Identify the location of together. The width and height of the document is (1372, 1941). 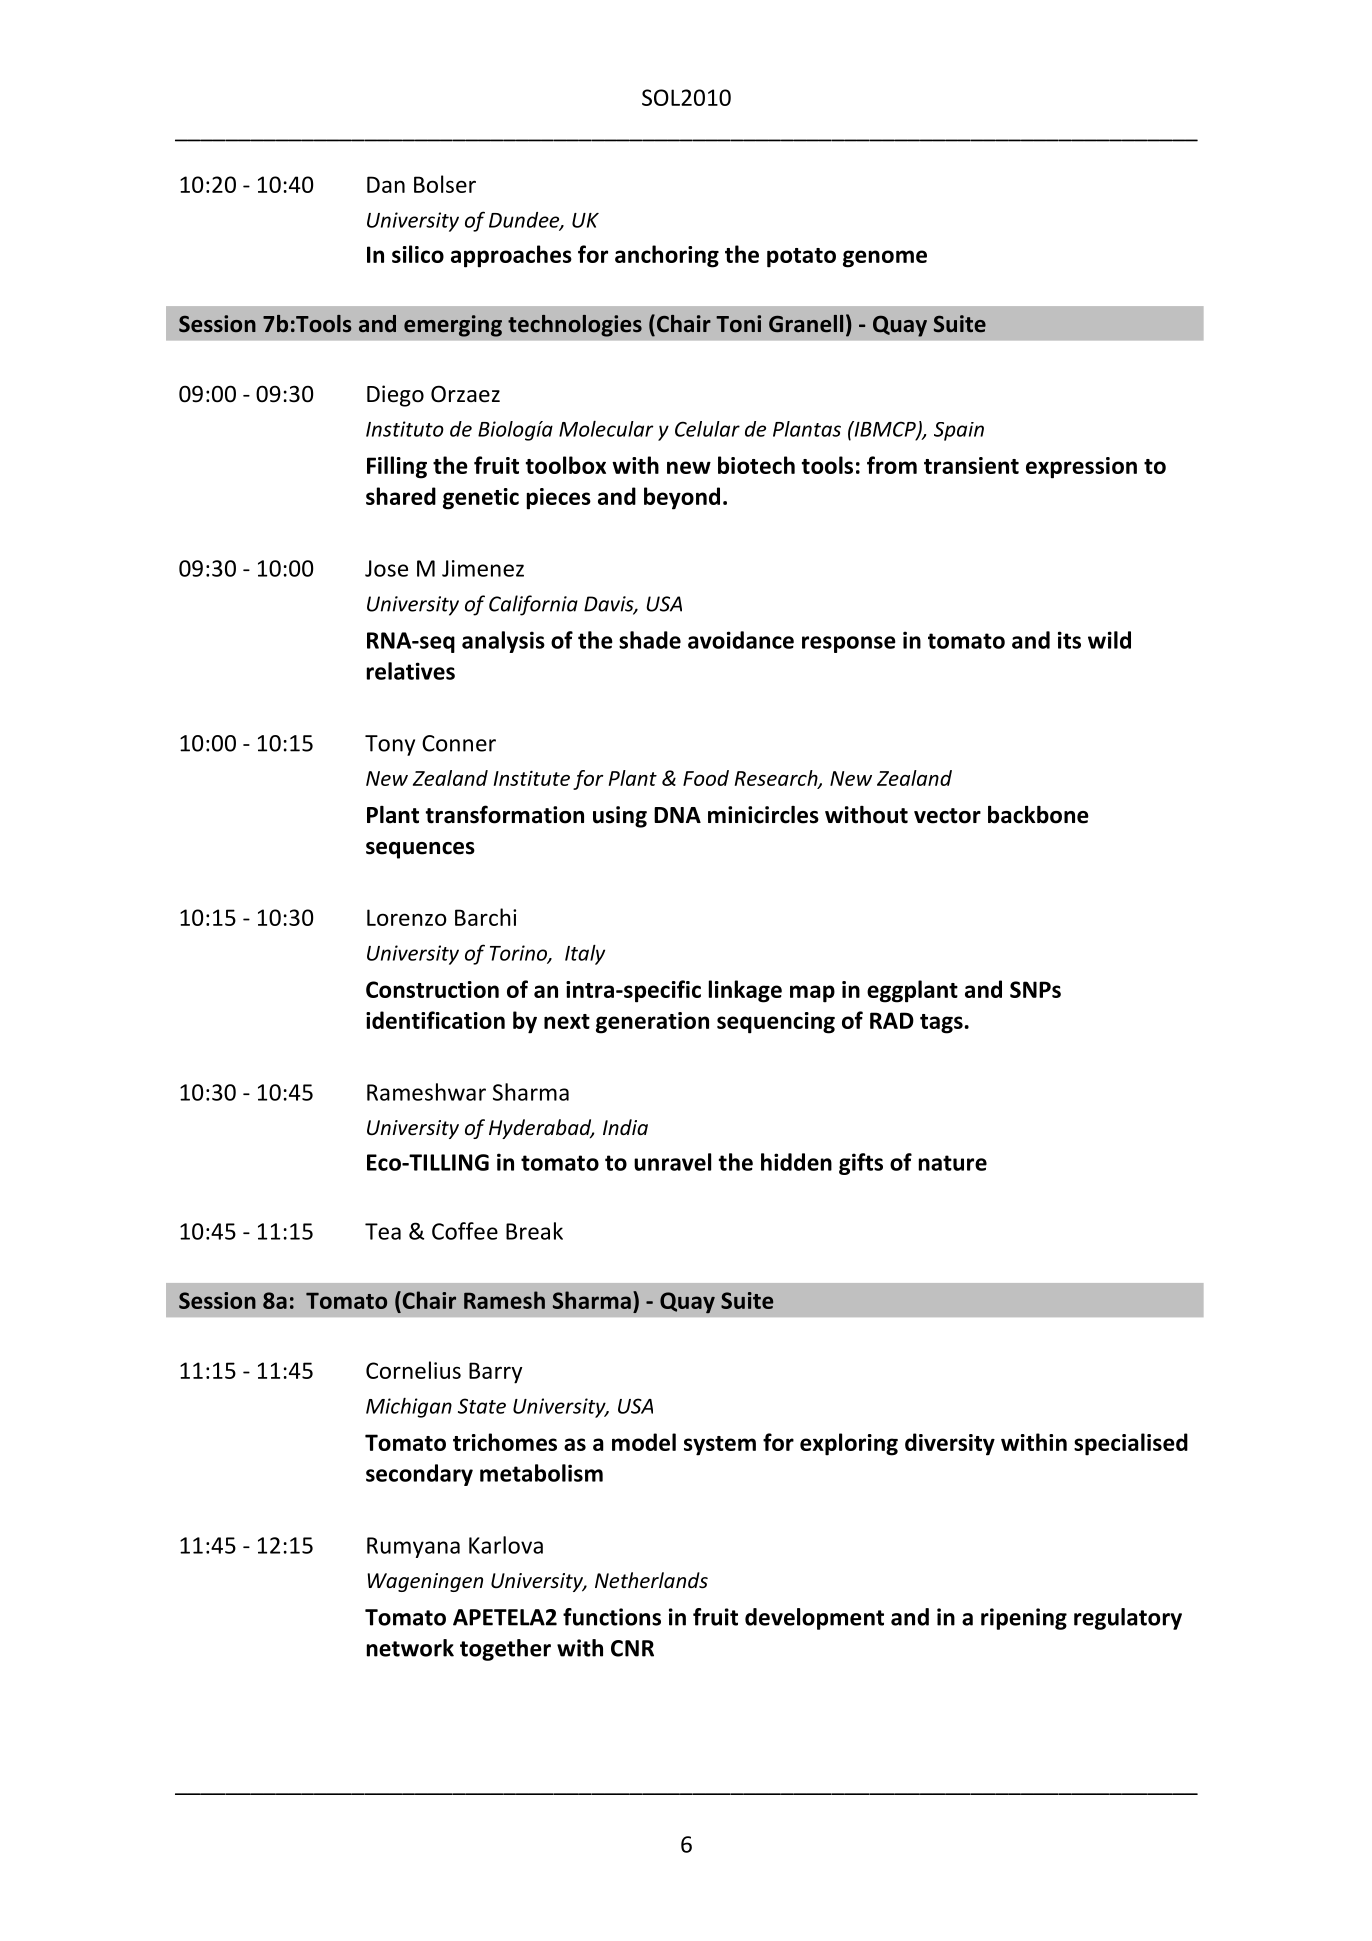
(505, 1650).
